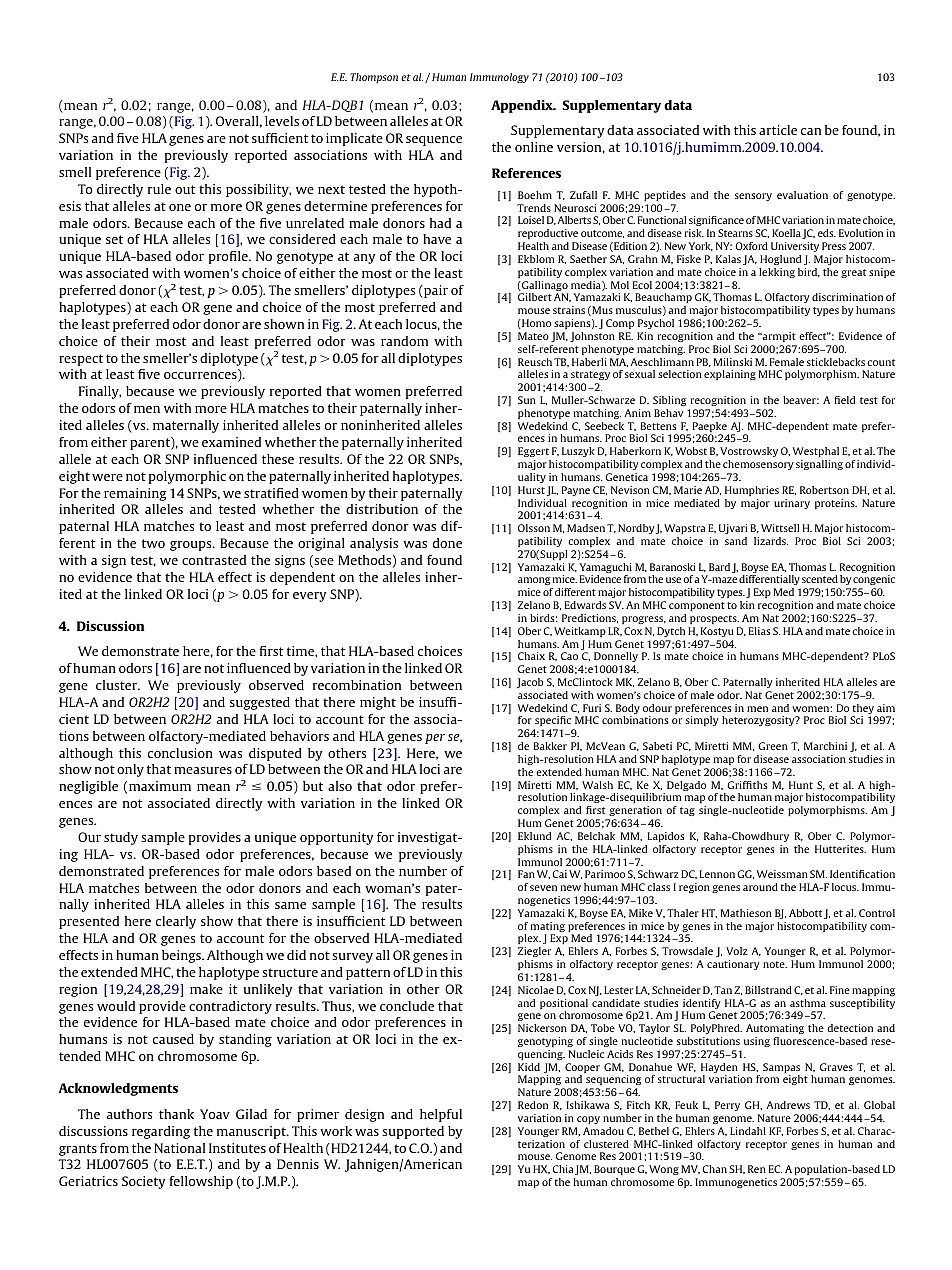 This screenshot has height=1270, width=952. I want to click on Hurst, so click(531, 490).
